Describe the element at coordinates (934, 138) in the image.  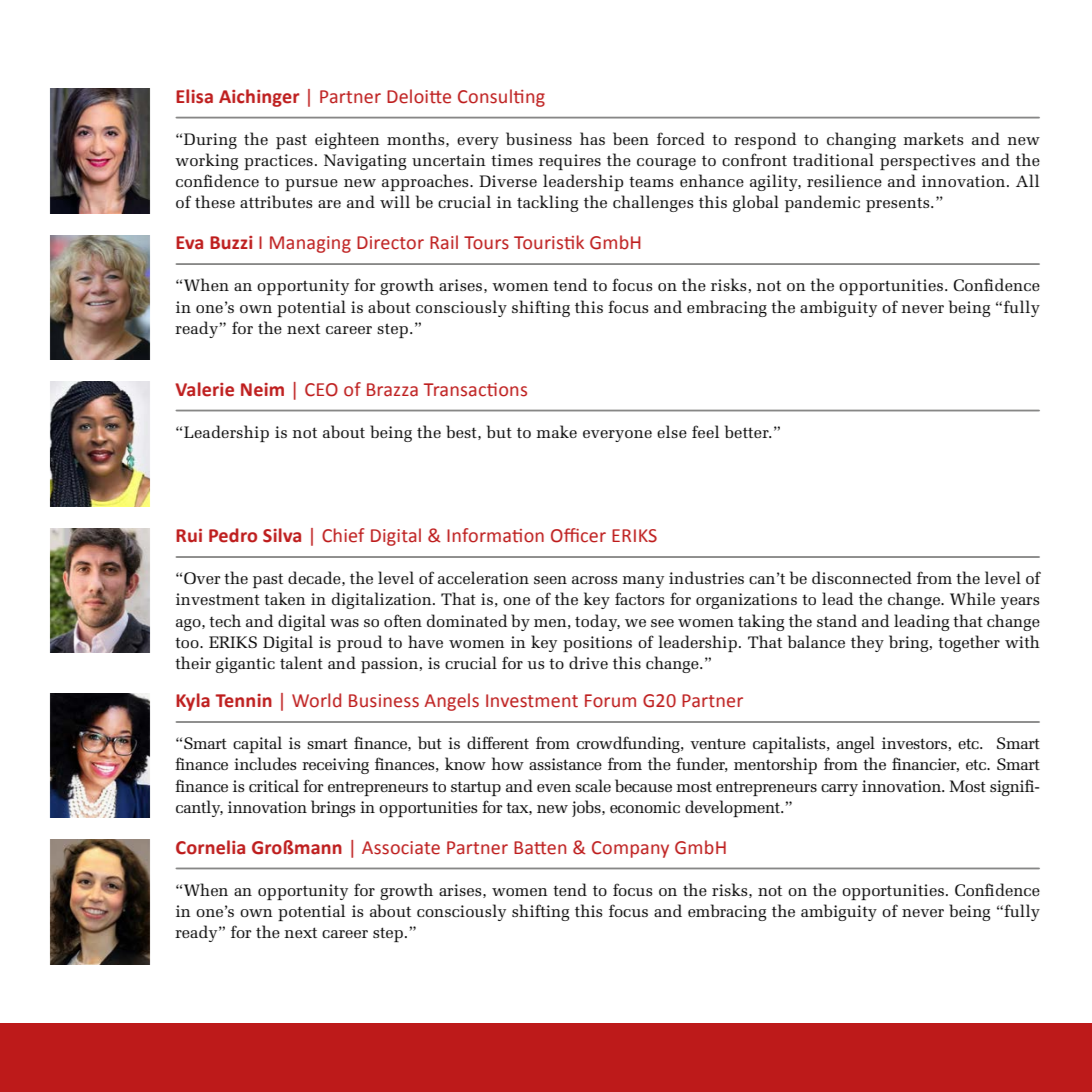
I see `markets` at that location.
